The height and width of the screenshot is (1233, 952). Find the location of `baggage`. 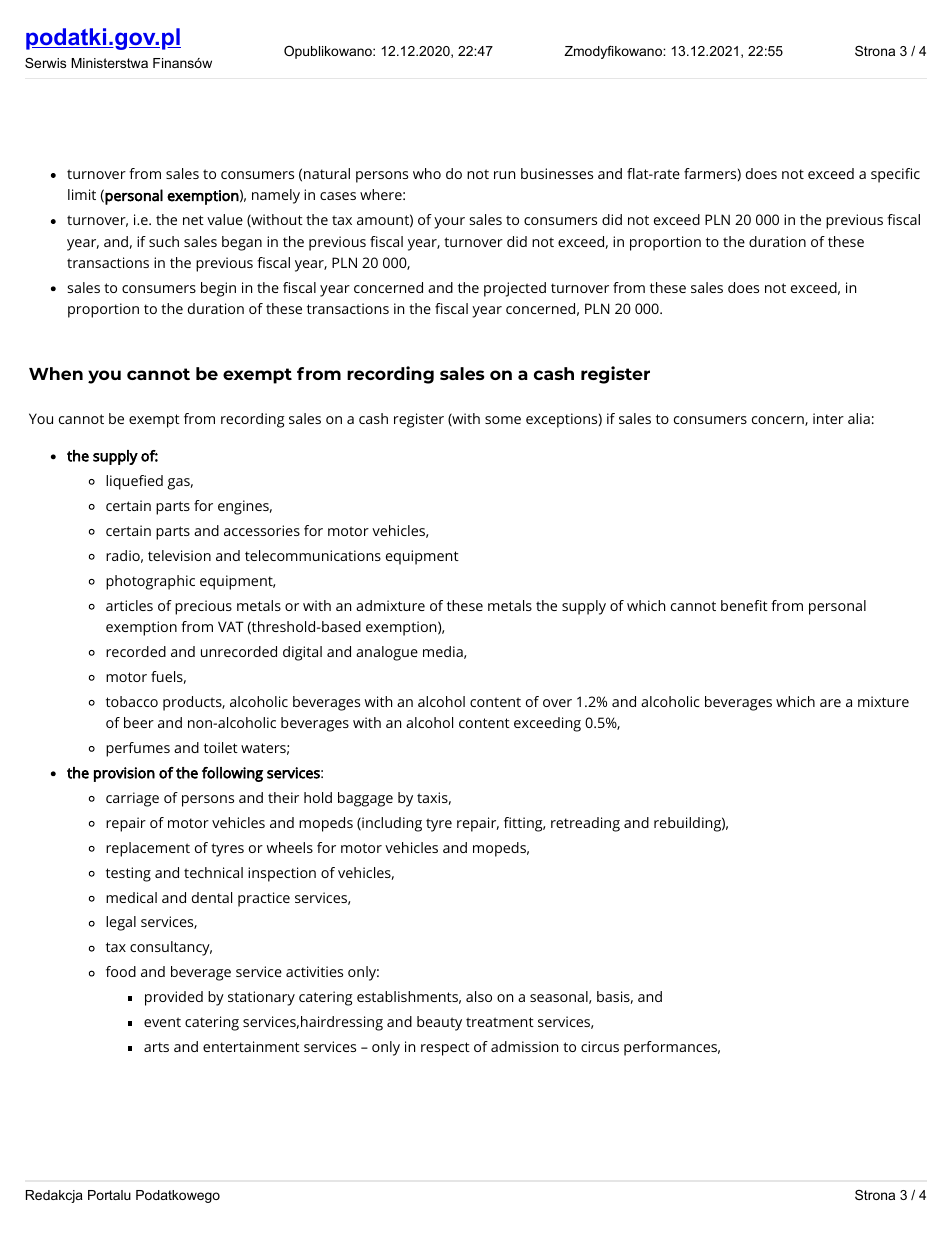

baggage is located at coordinates (365, 799).
